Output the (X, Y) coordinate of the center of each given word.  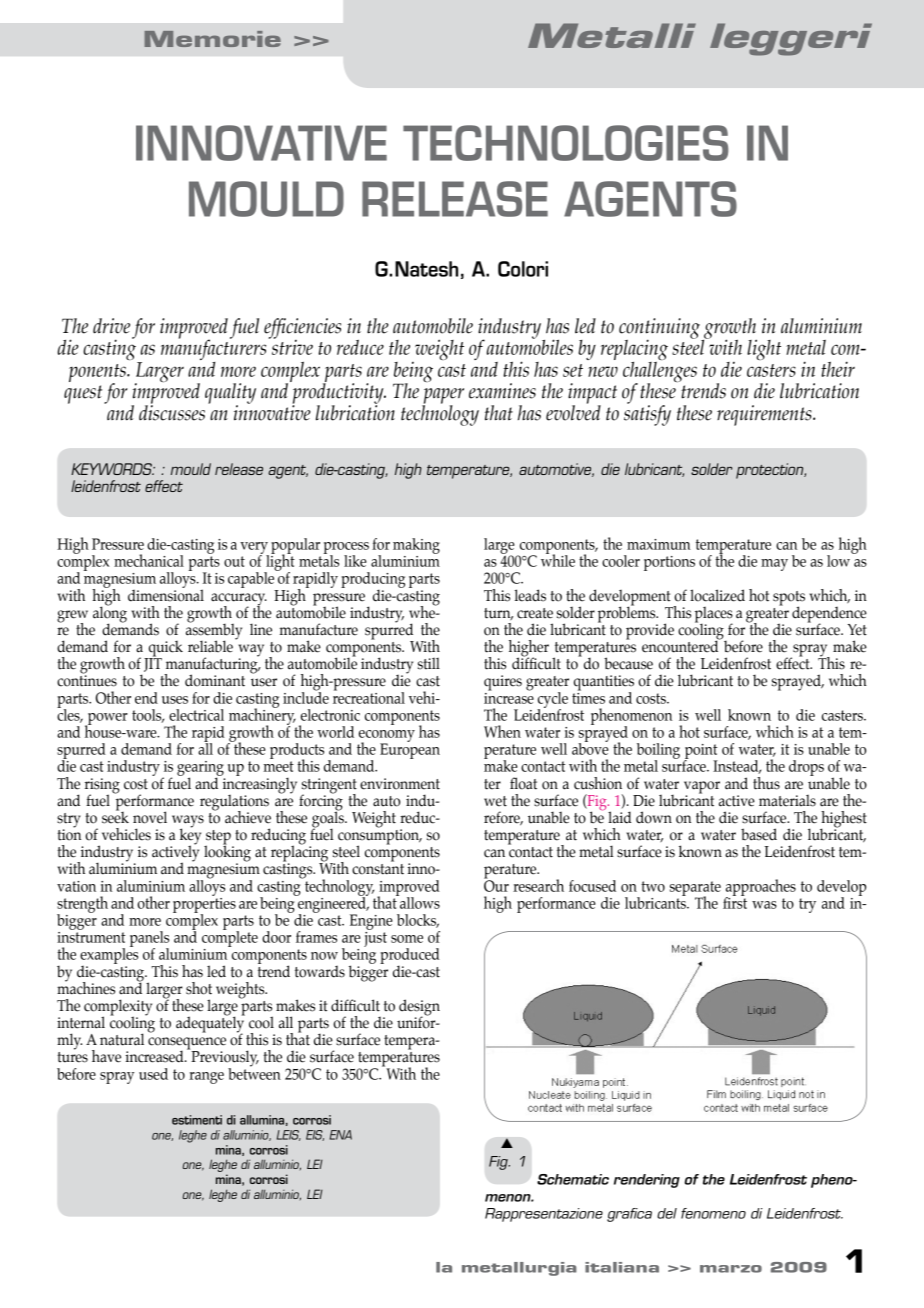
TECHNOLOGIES (566, 143)
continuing (660, 329)
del (667, 1213)
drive (111, 326)
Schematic (573, 1179)
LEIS (289, 1135)
